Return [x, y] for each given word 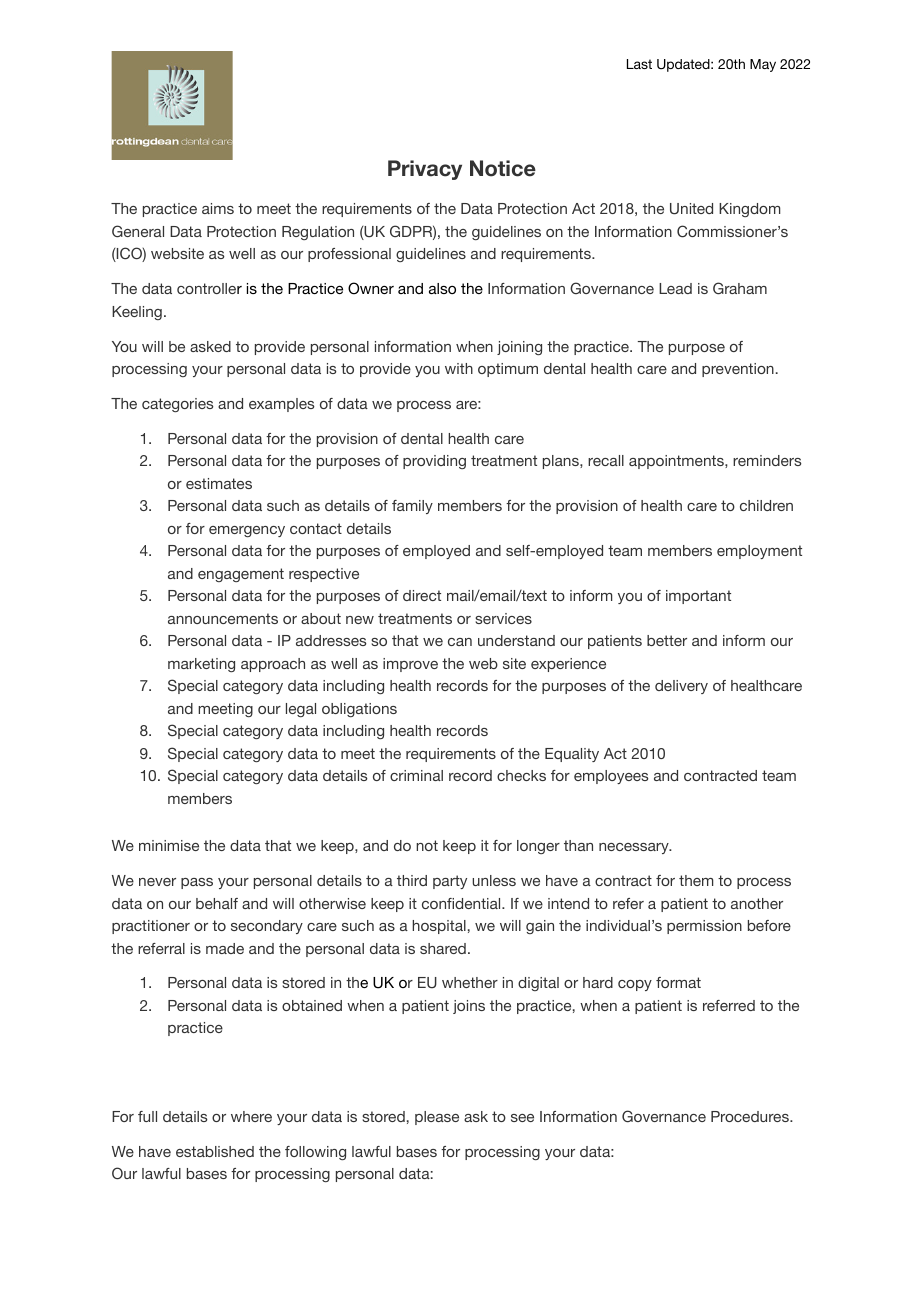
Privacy [425, 170]
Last [639, 64]
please [437, 1118]
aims [218, 208]
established [215, 1151]
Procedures [751, 1116]
